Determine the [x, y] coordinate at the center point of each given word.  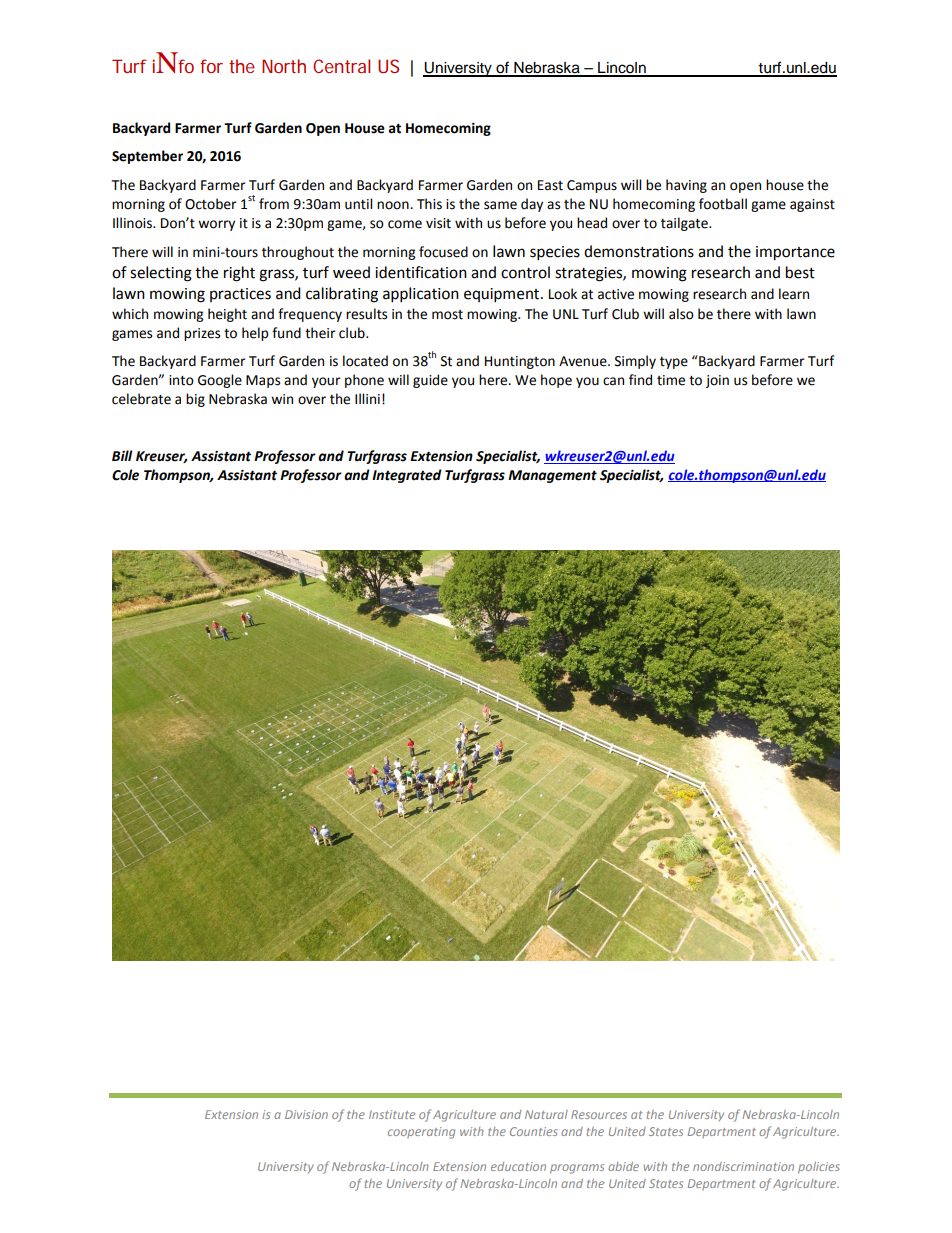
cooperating [421, 1133]
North [284, 66]
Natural [546, 1114]
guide [430, 381]
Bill [122, 455]
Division [306, 1114]
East [550, 185]
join [717, 381]
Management [552, 476]
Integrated [407, 476]
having [686, 186]
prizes [202, 334]
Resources [599, 1114]
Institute [392, 1114]
